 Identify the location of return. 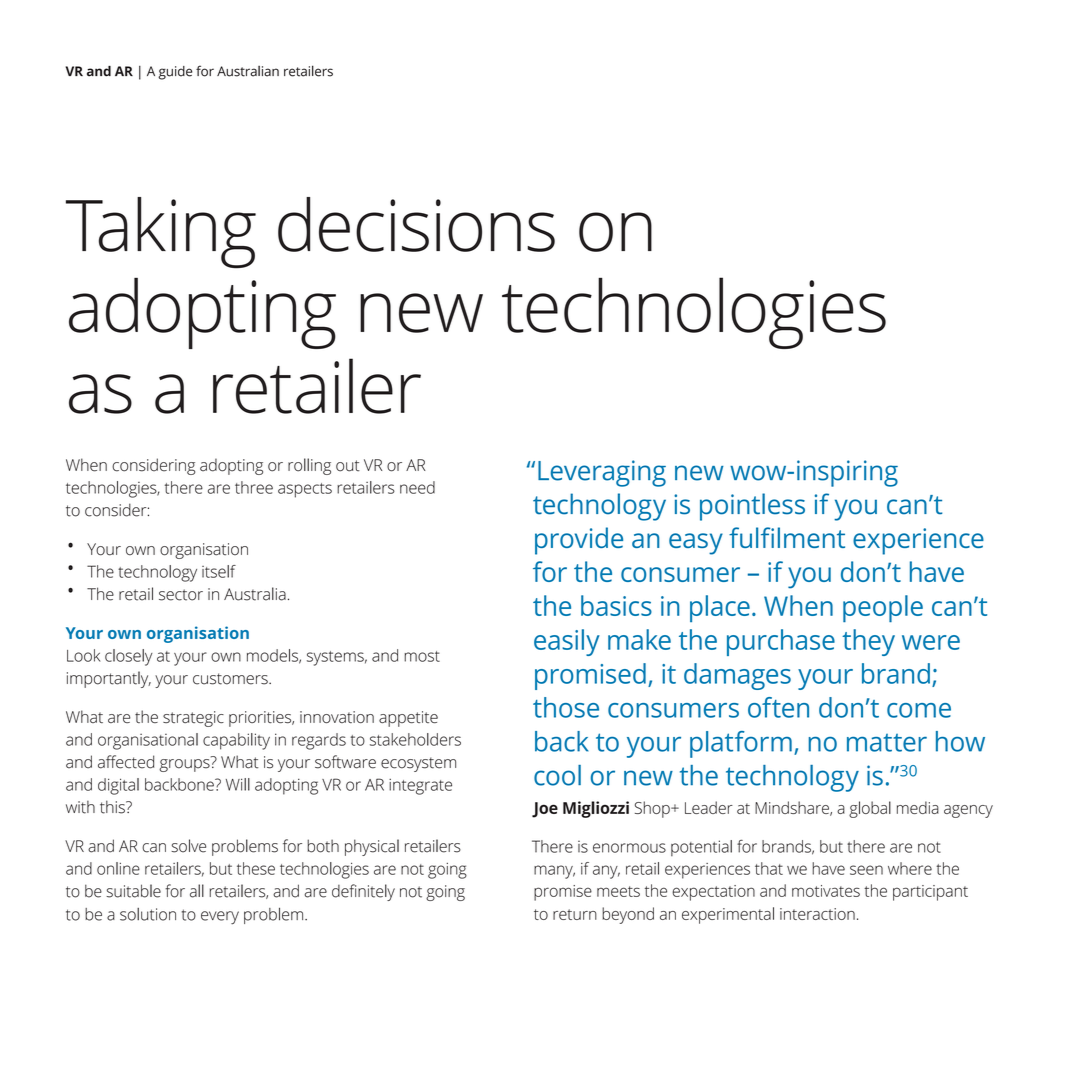
(575, 914).
